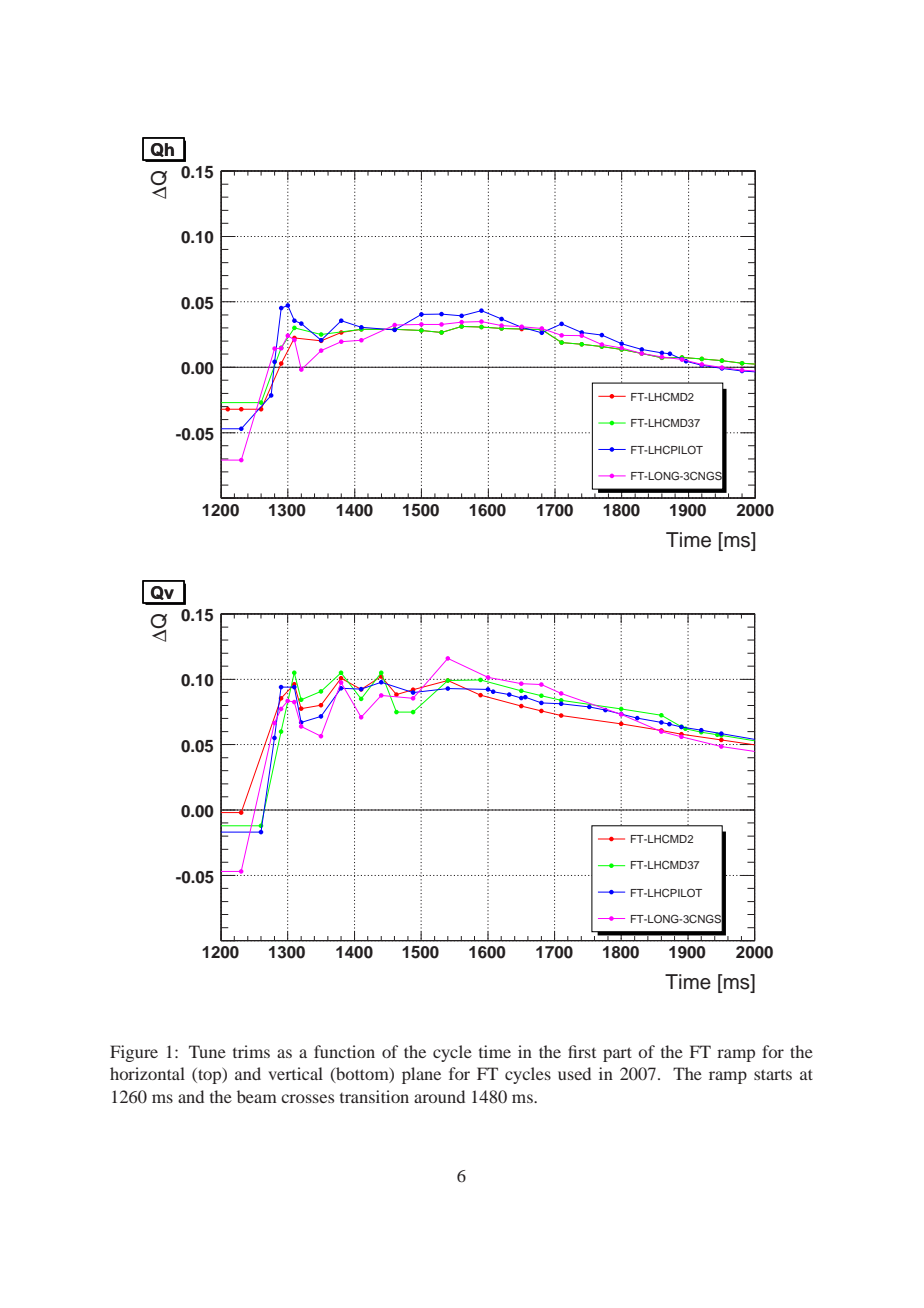 The image size is (924, 1308). I want to click on beam, so click(257, 1096).
